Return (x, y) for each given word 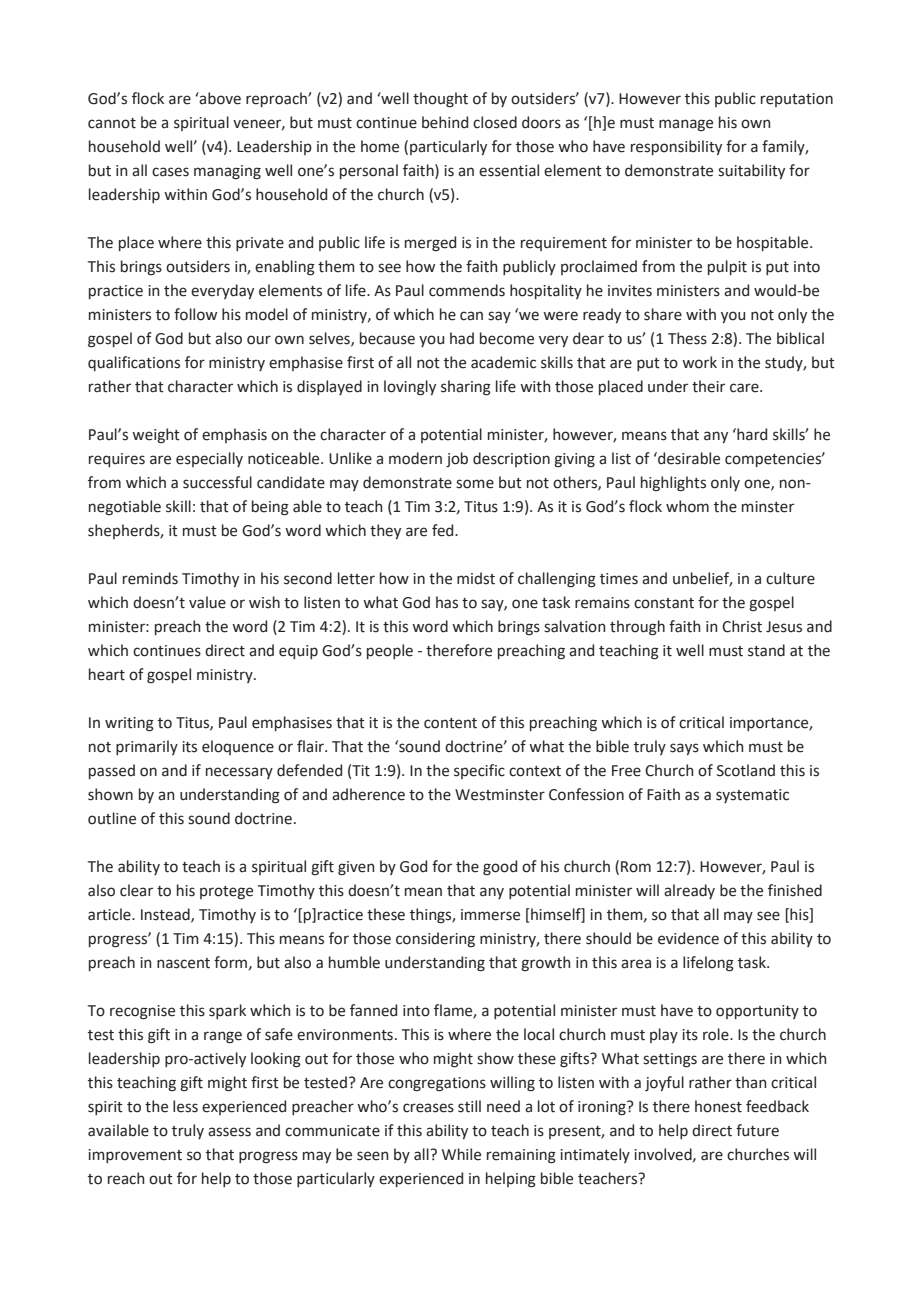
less (185, 1106)
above (219, 98)
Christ (742, 626)
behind (445, 122)
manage (686, 125)
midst (476, 578)
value (207, 602)
